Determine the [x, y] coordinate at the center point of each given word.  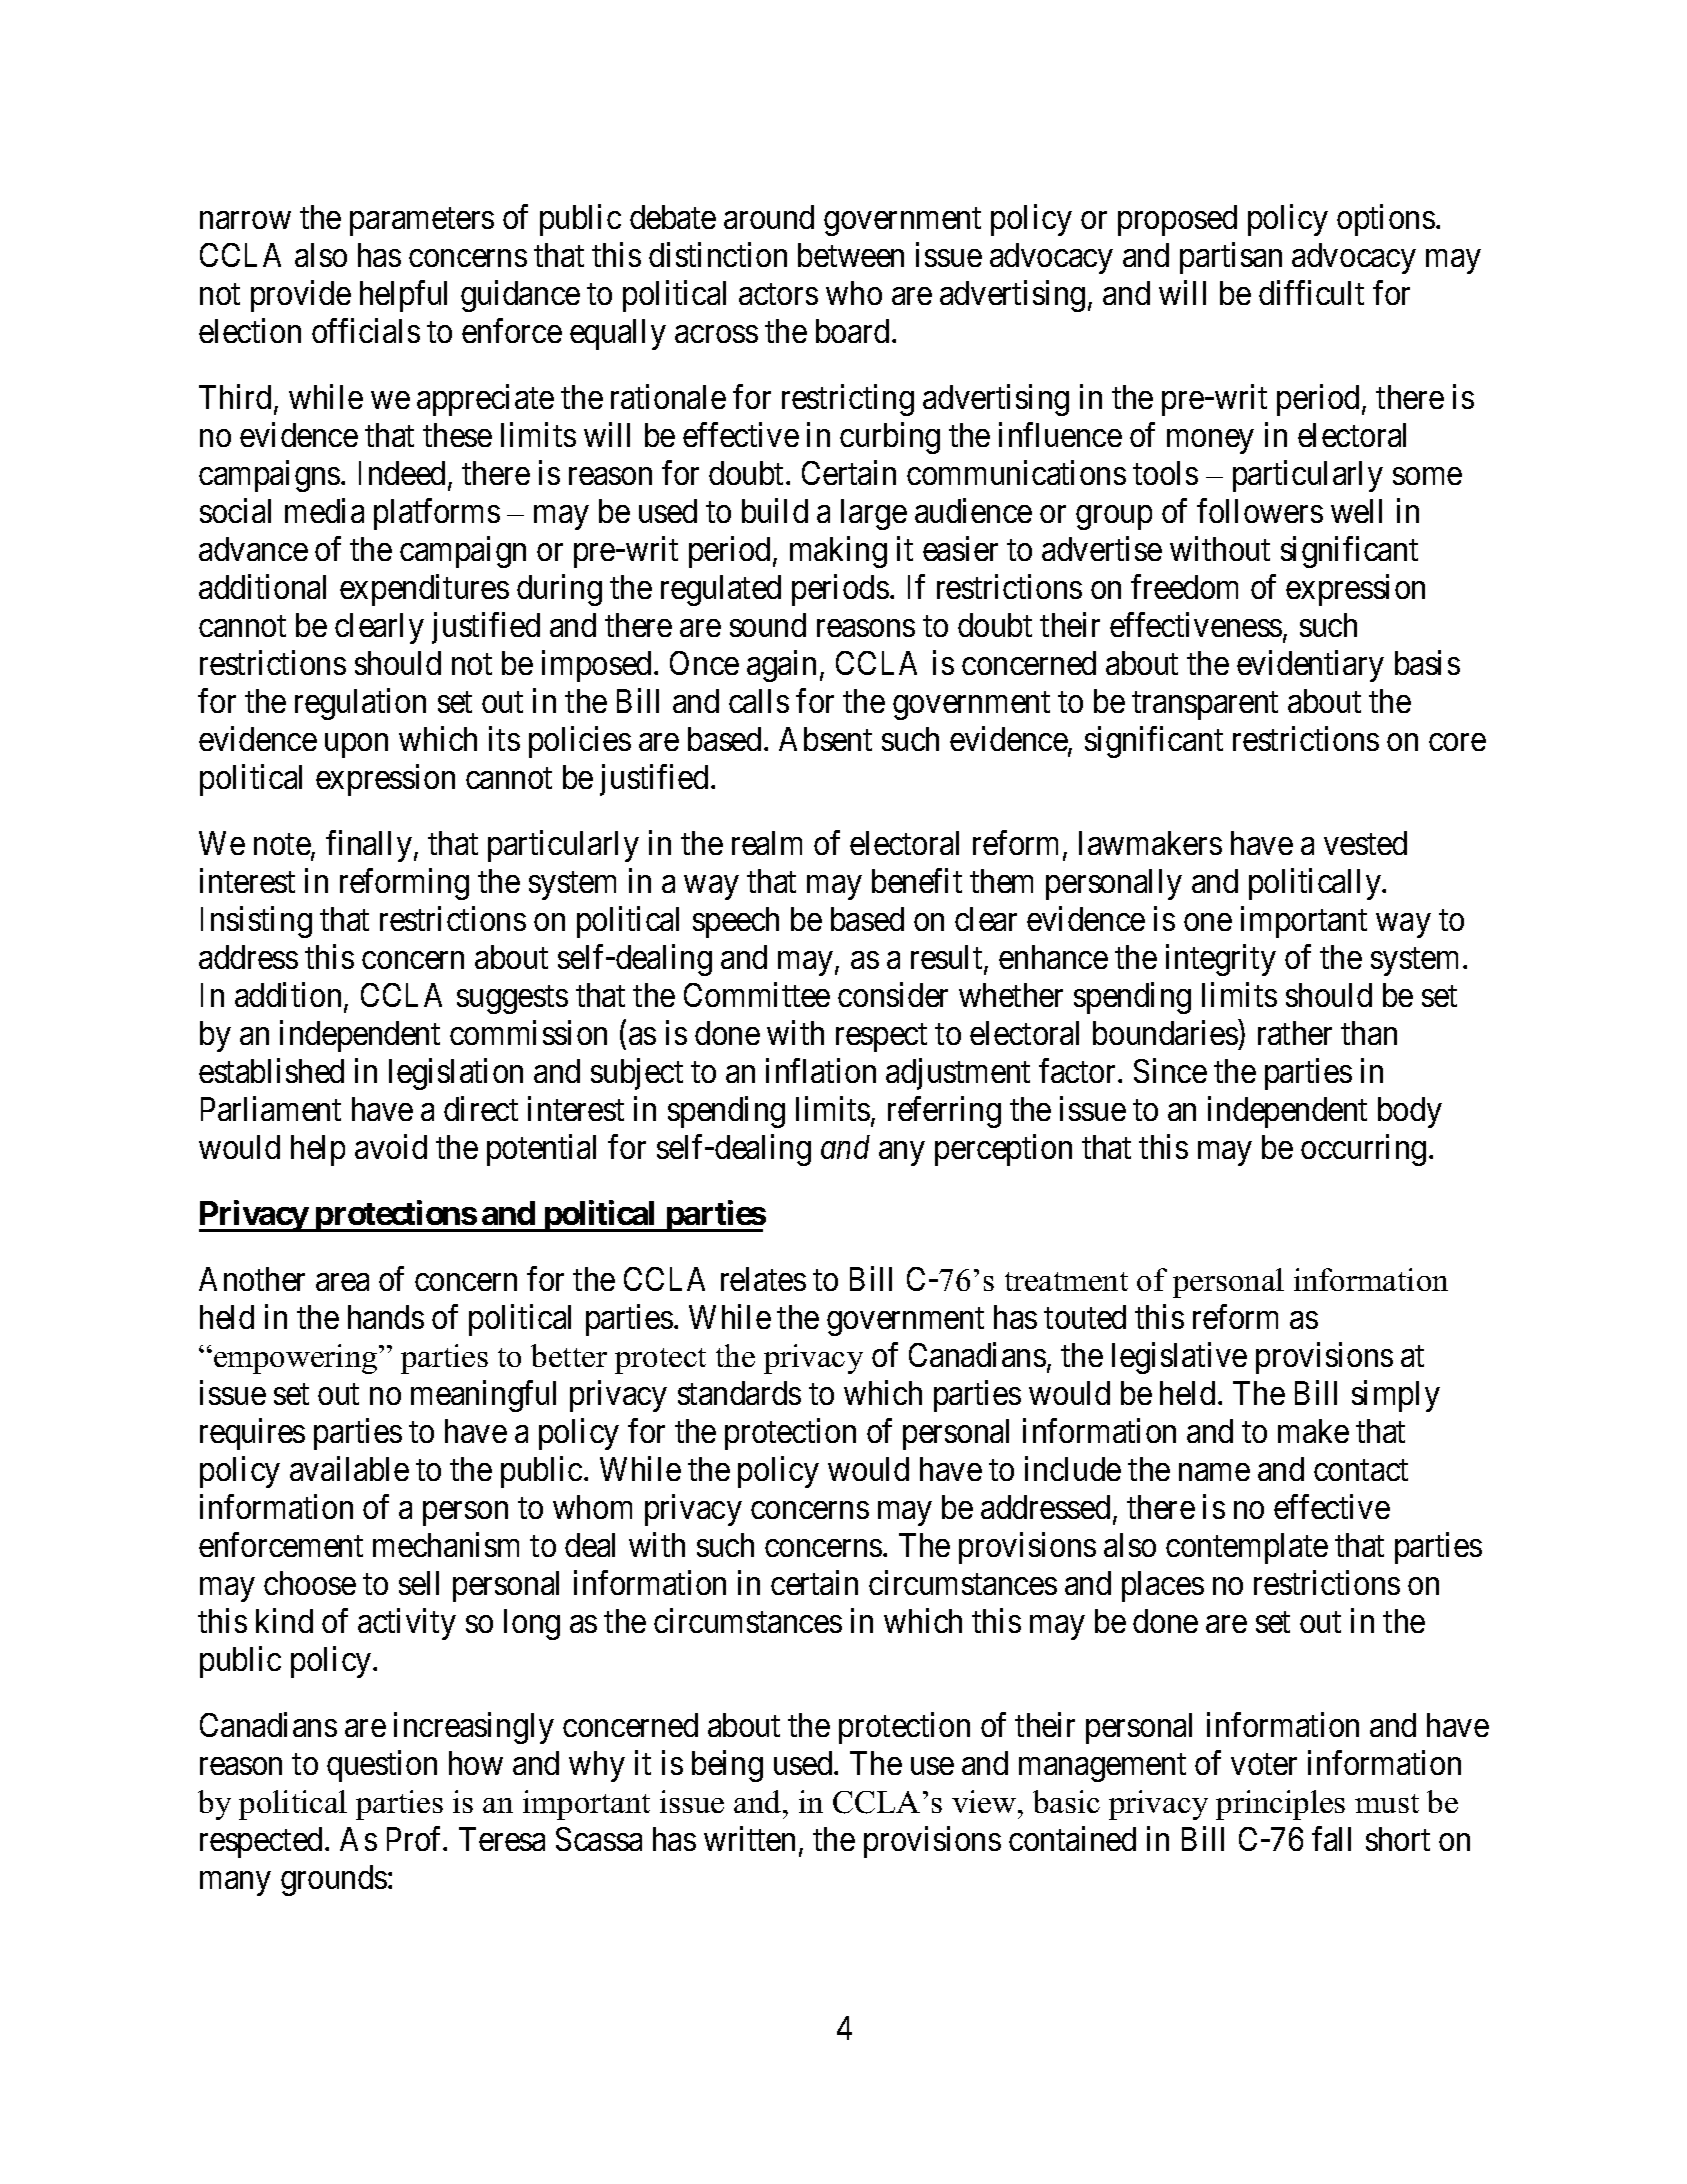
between [851, 255]
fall [1331, 1838]
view [985, 1801]
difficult [1311, 292]
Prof [416, 1838]
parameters [422, 222]
